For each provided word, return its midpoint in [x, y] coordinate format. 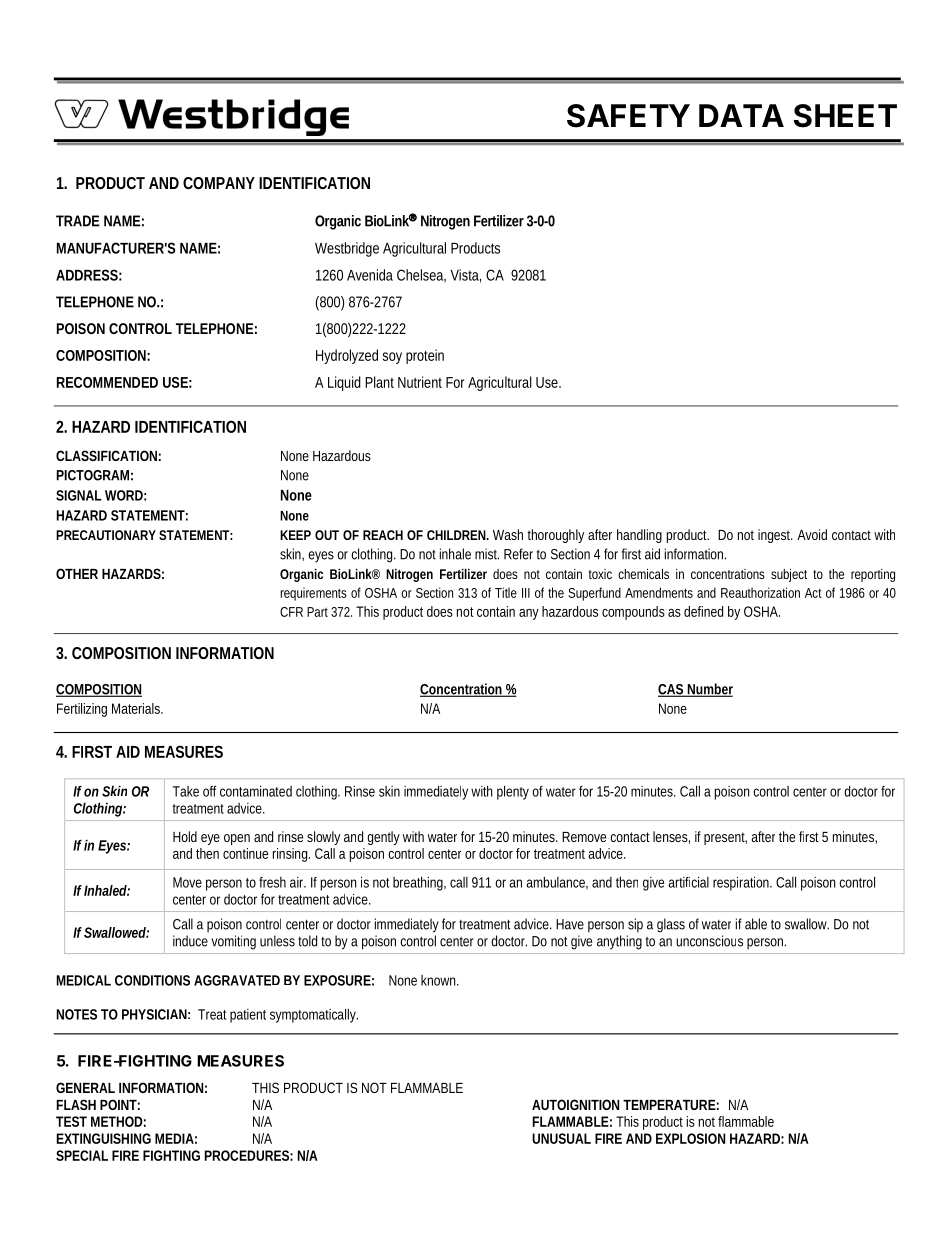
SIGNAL [78, 495]
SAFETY [628, 116]
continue [245, 853]
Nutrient [420, 382]
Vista [464, 275]
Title [506, 592]
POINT [118, 1104]
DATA [741, 115]
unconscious [709, 941]
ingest [774, 536]
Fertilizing [82, 710]
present [725, 838]
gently [383, 838]
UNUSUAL [560, 1138]
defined [703, 611]
